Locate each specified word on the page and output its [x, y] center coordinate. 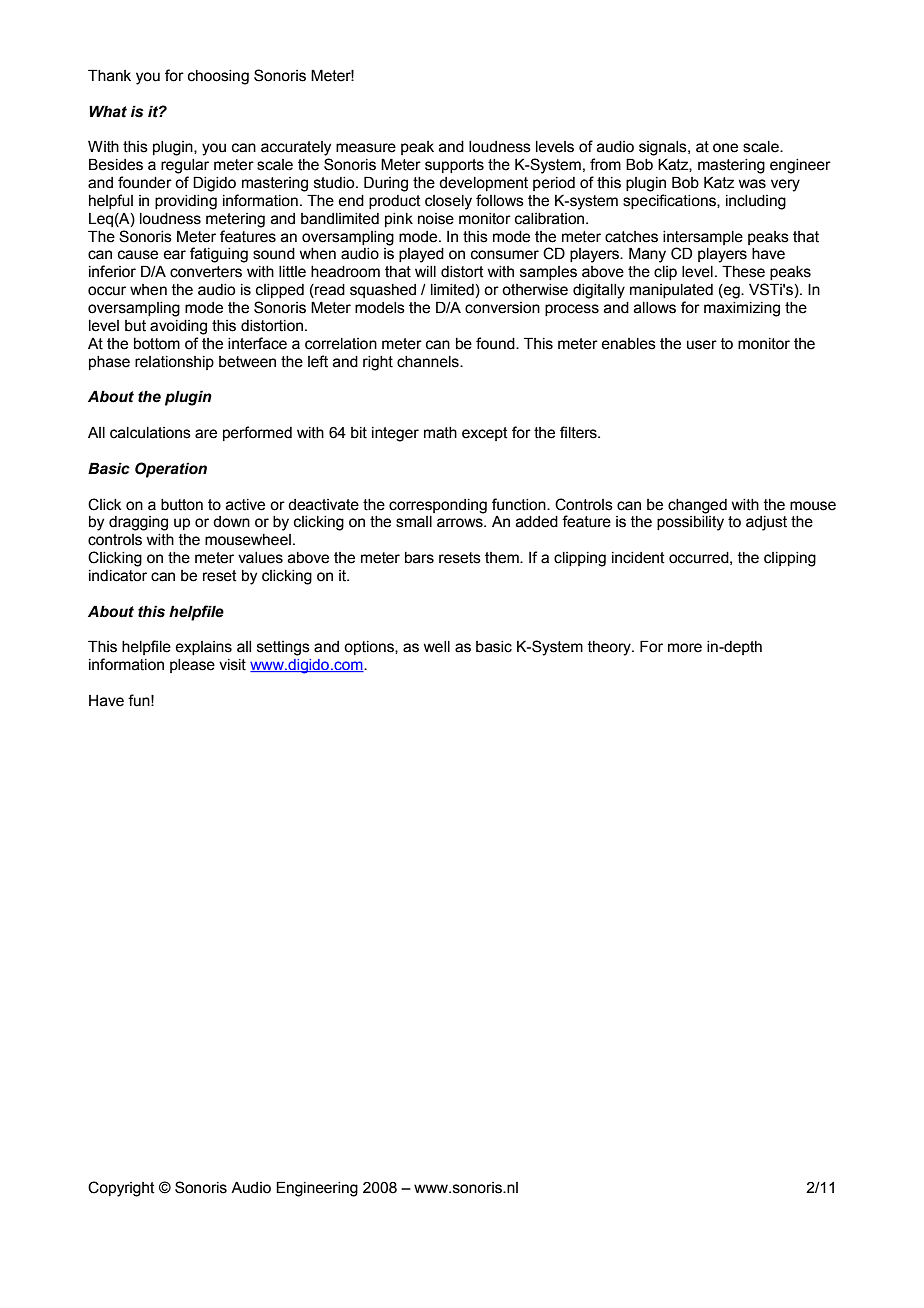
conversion [502, 308]
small [414, 522]
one [725, 148]
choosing [218, 77]
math [440, 433]
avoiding [178, 327]
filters [579, 432]
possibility [690, 523]
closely [448, 202]
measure [366, 148]
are [206, 434]
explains [203, 648]
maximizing [742, 309]
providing [186, 202]
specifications [670, 201]
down [231, 522]
